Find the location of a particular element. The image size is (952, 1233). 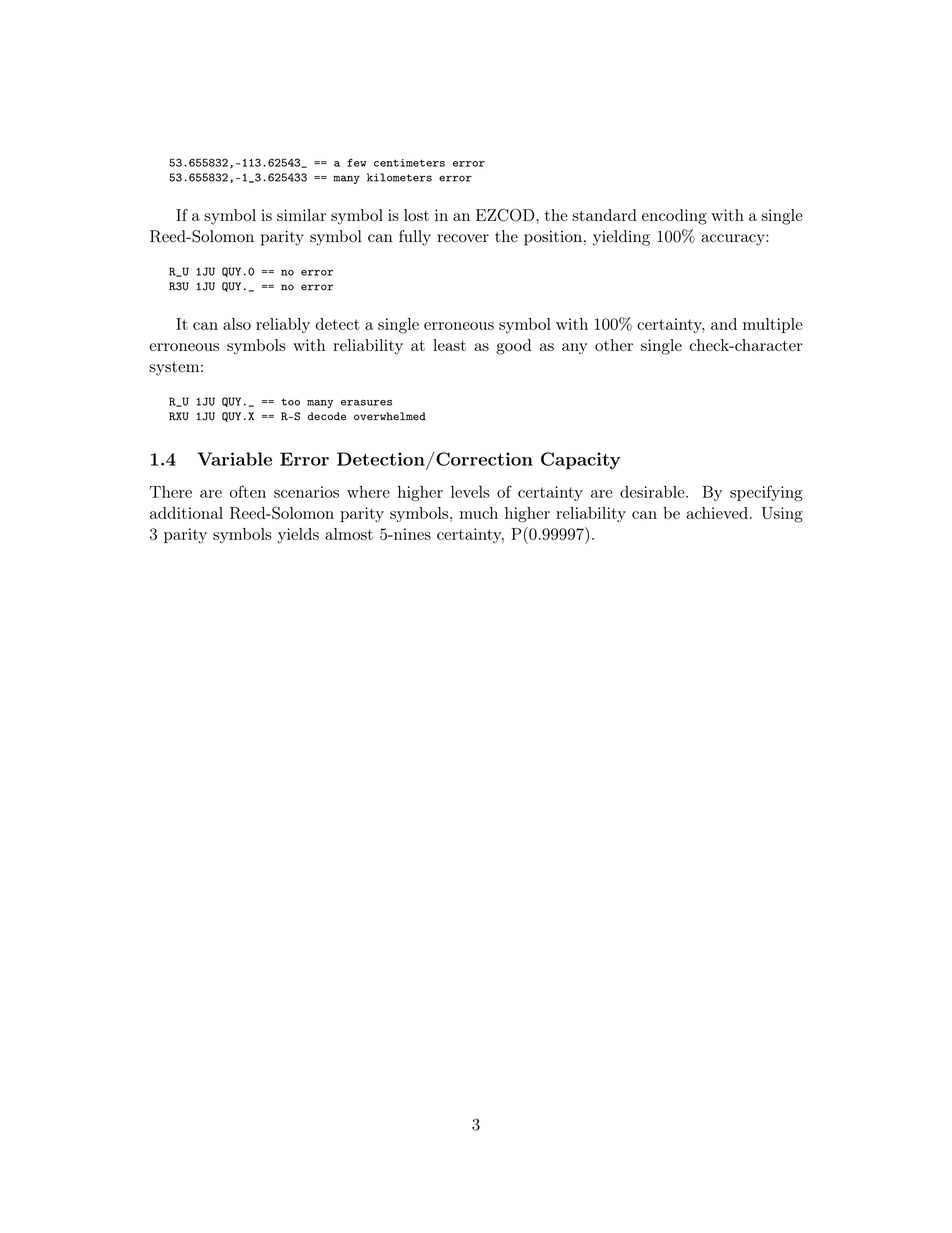

accuracy is located at coordinates (734, 240).
